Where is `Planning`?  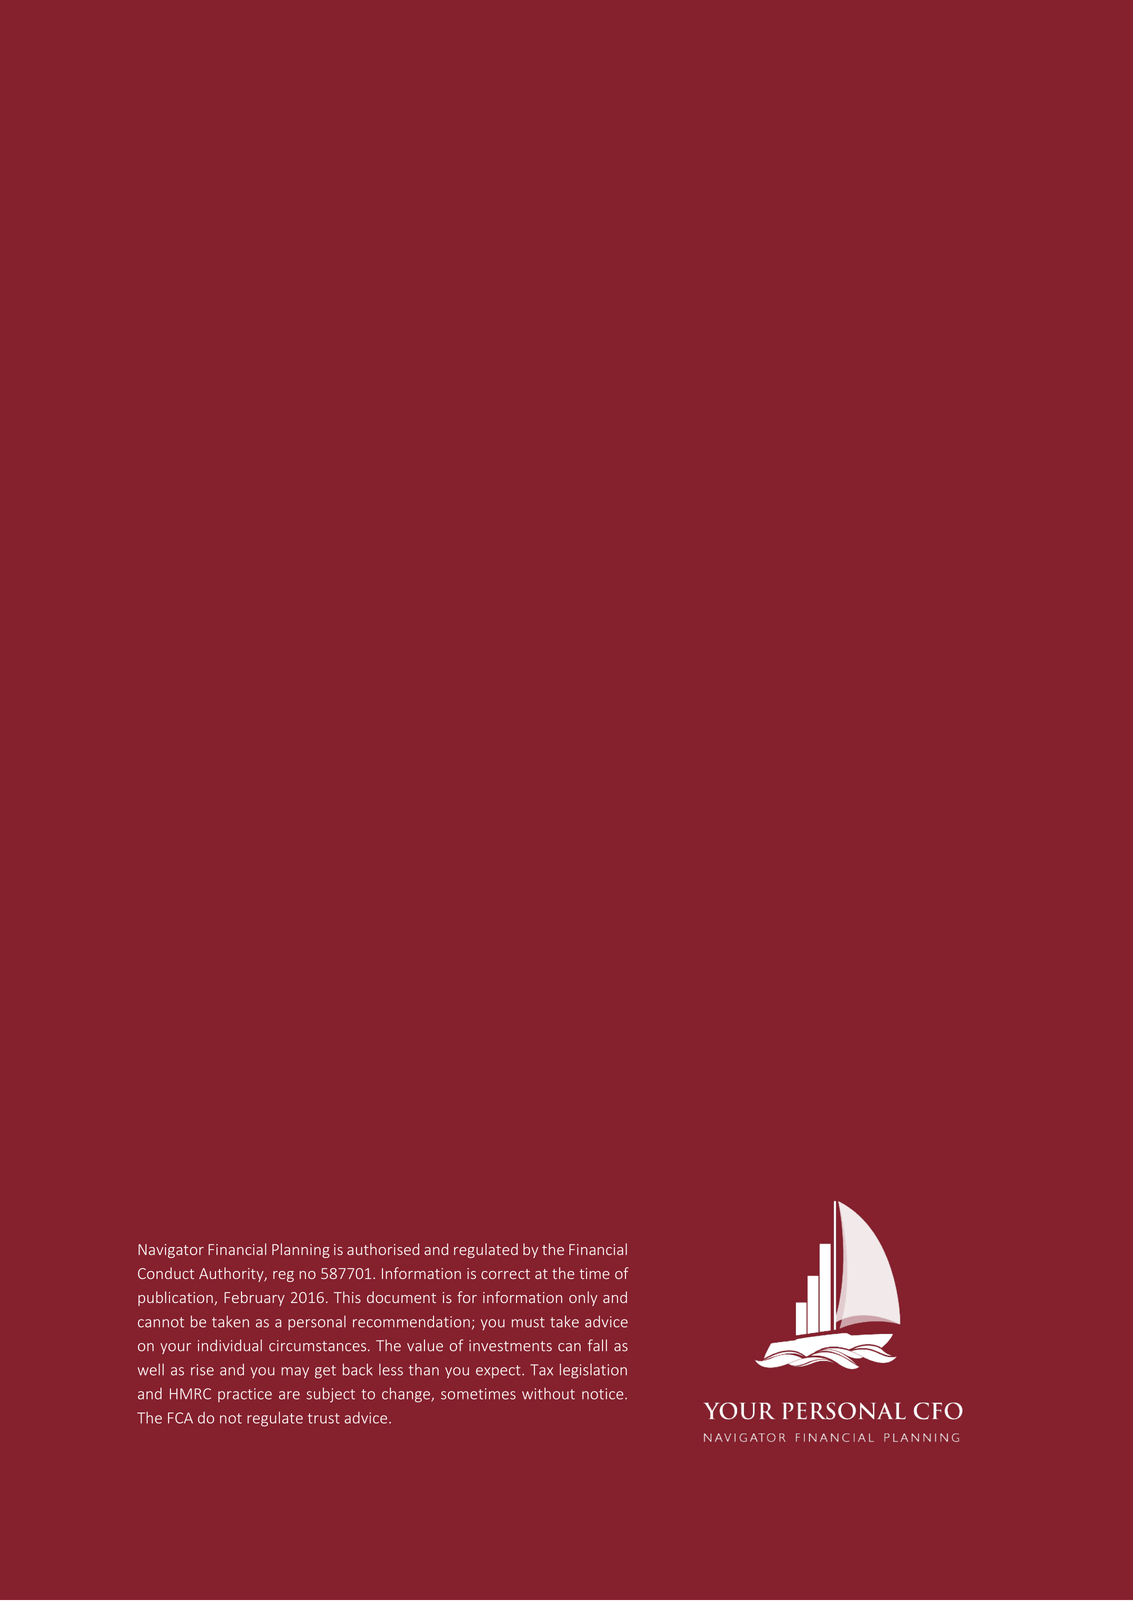
Planning is located at coordinates (301, 1250).
